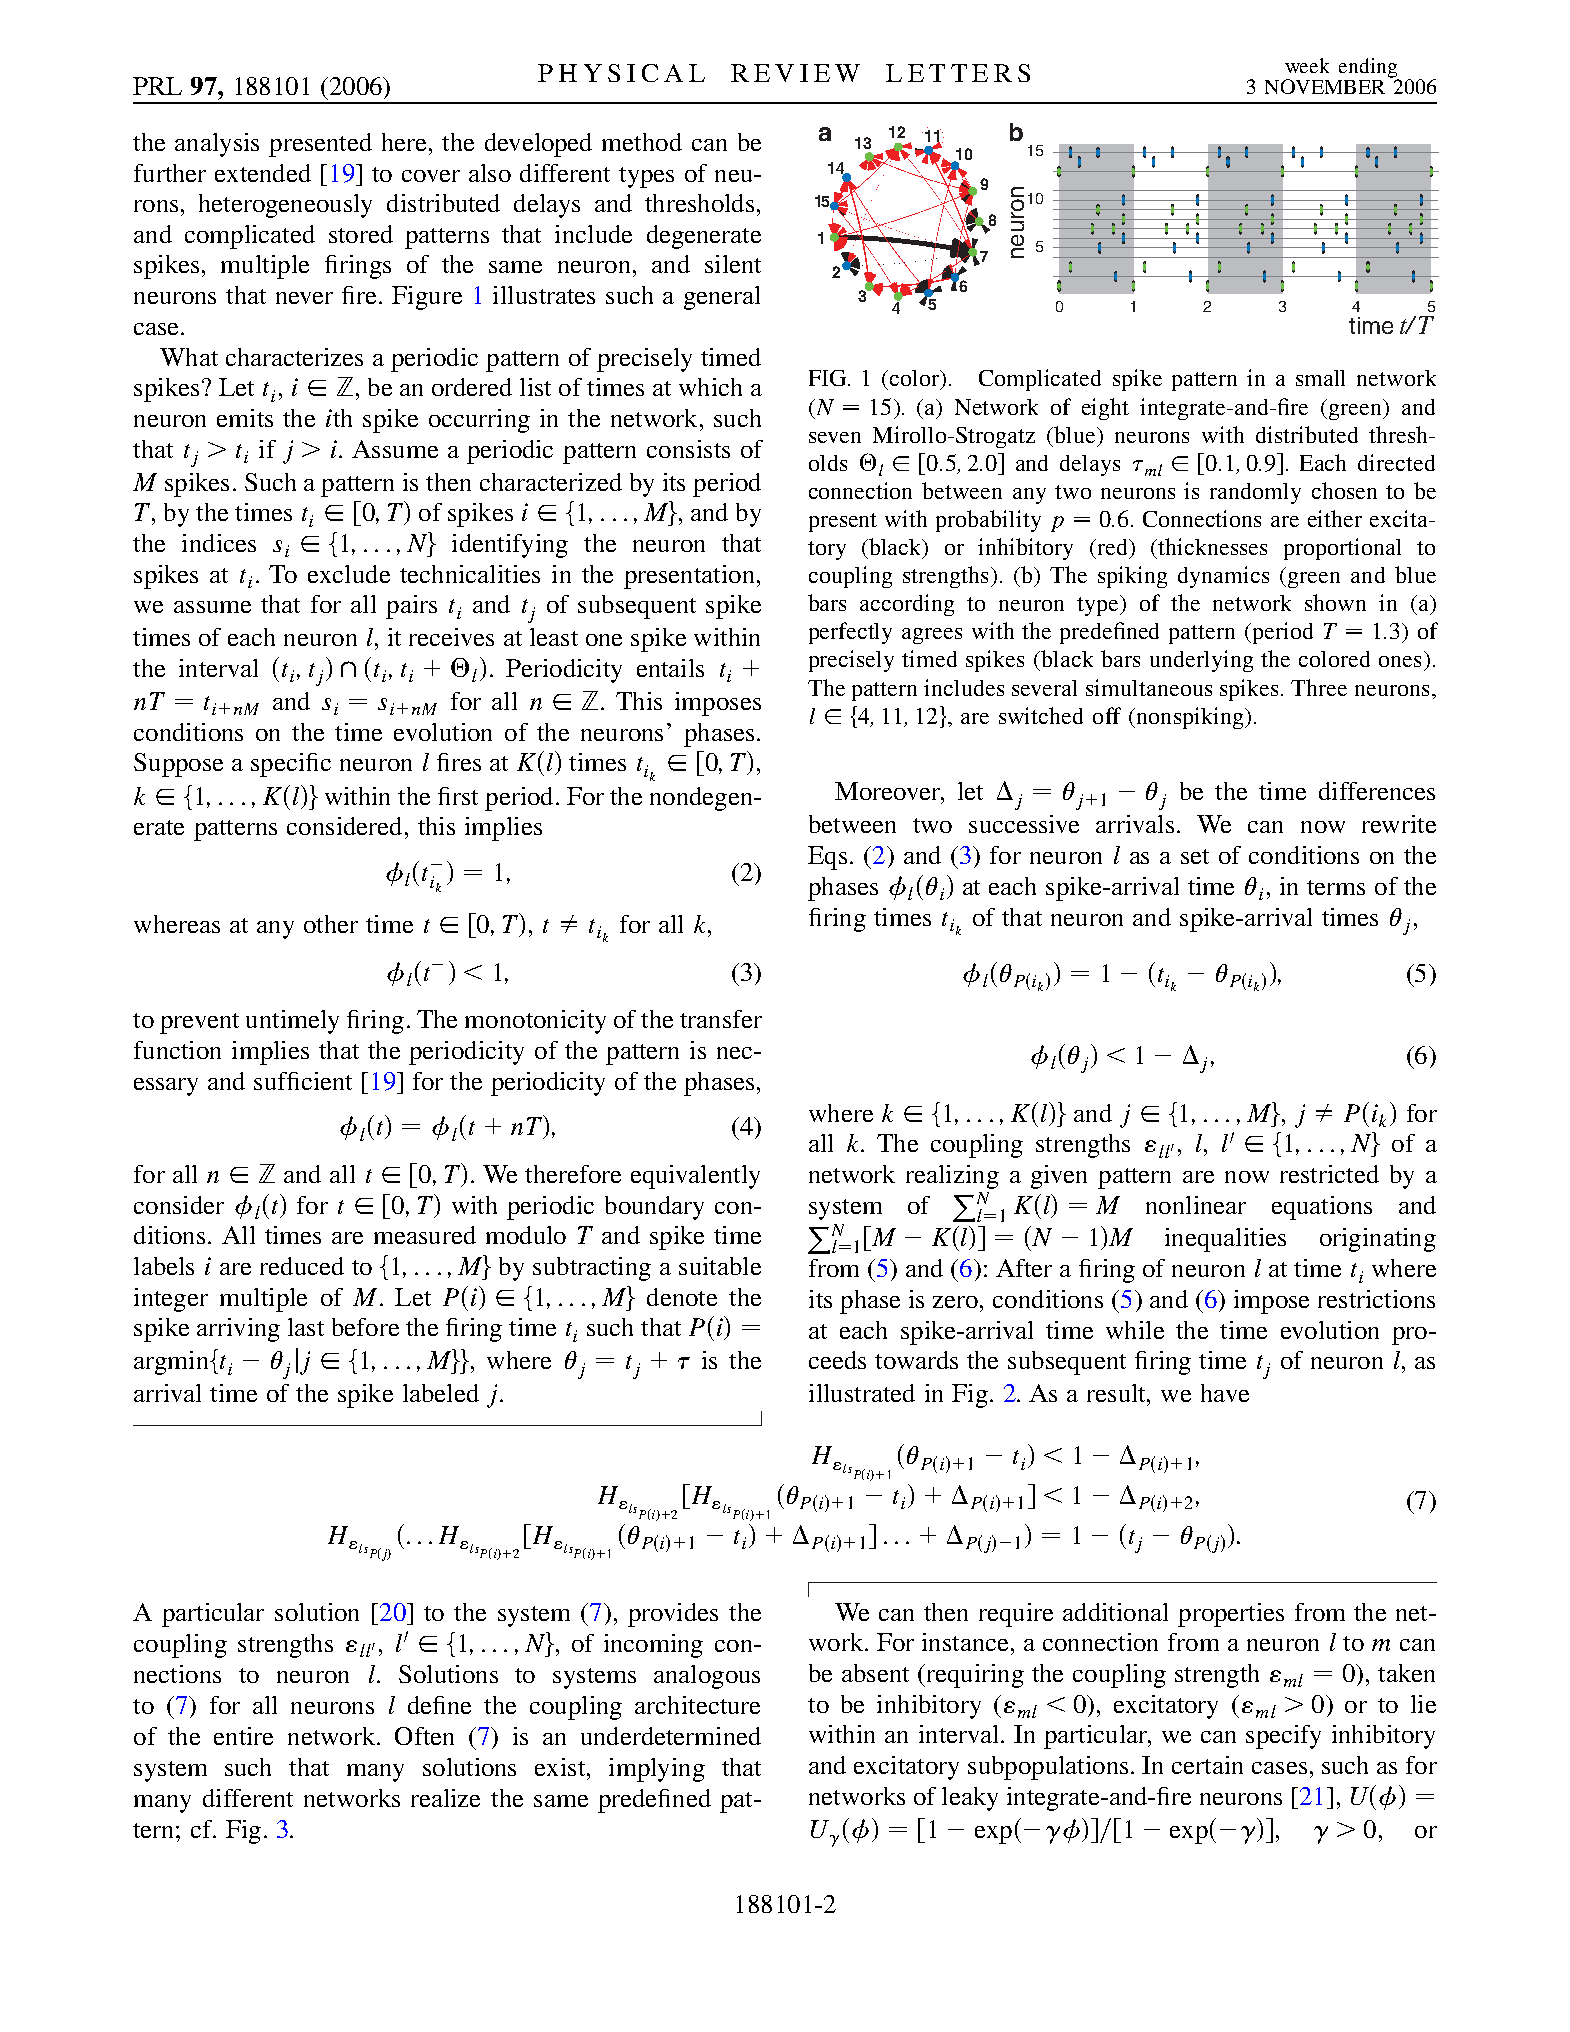  Describe the element at coordinates (411, 607) in the document. I see `pairs` at that location.
